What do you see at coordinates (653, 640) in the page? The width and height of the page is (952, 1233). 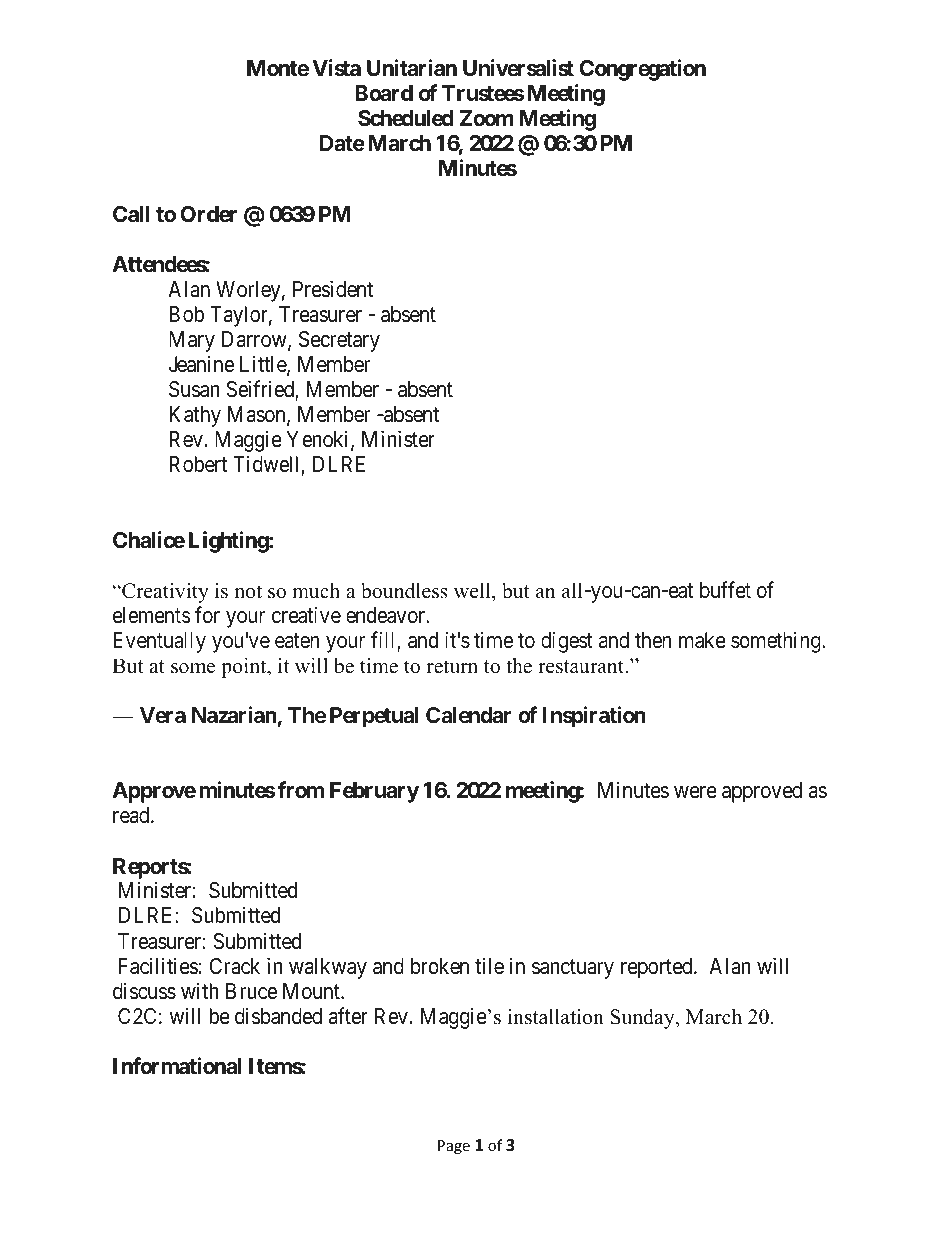 I see `then` at bounding box center [653, 640].
